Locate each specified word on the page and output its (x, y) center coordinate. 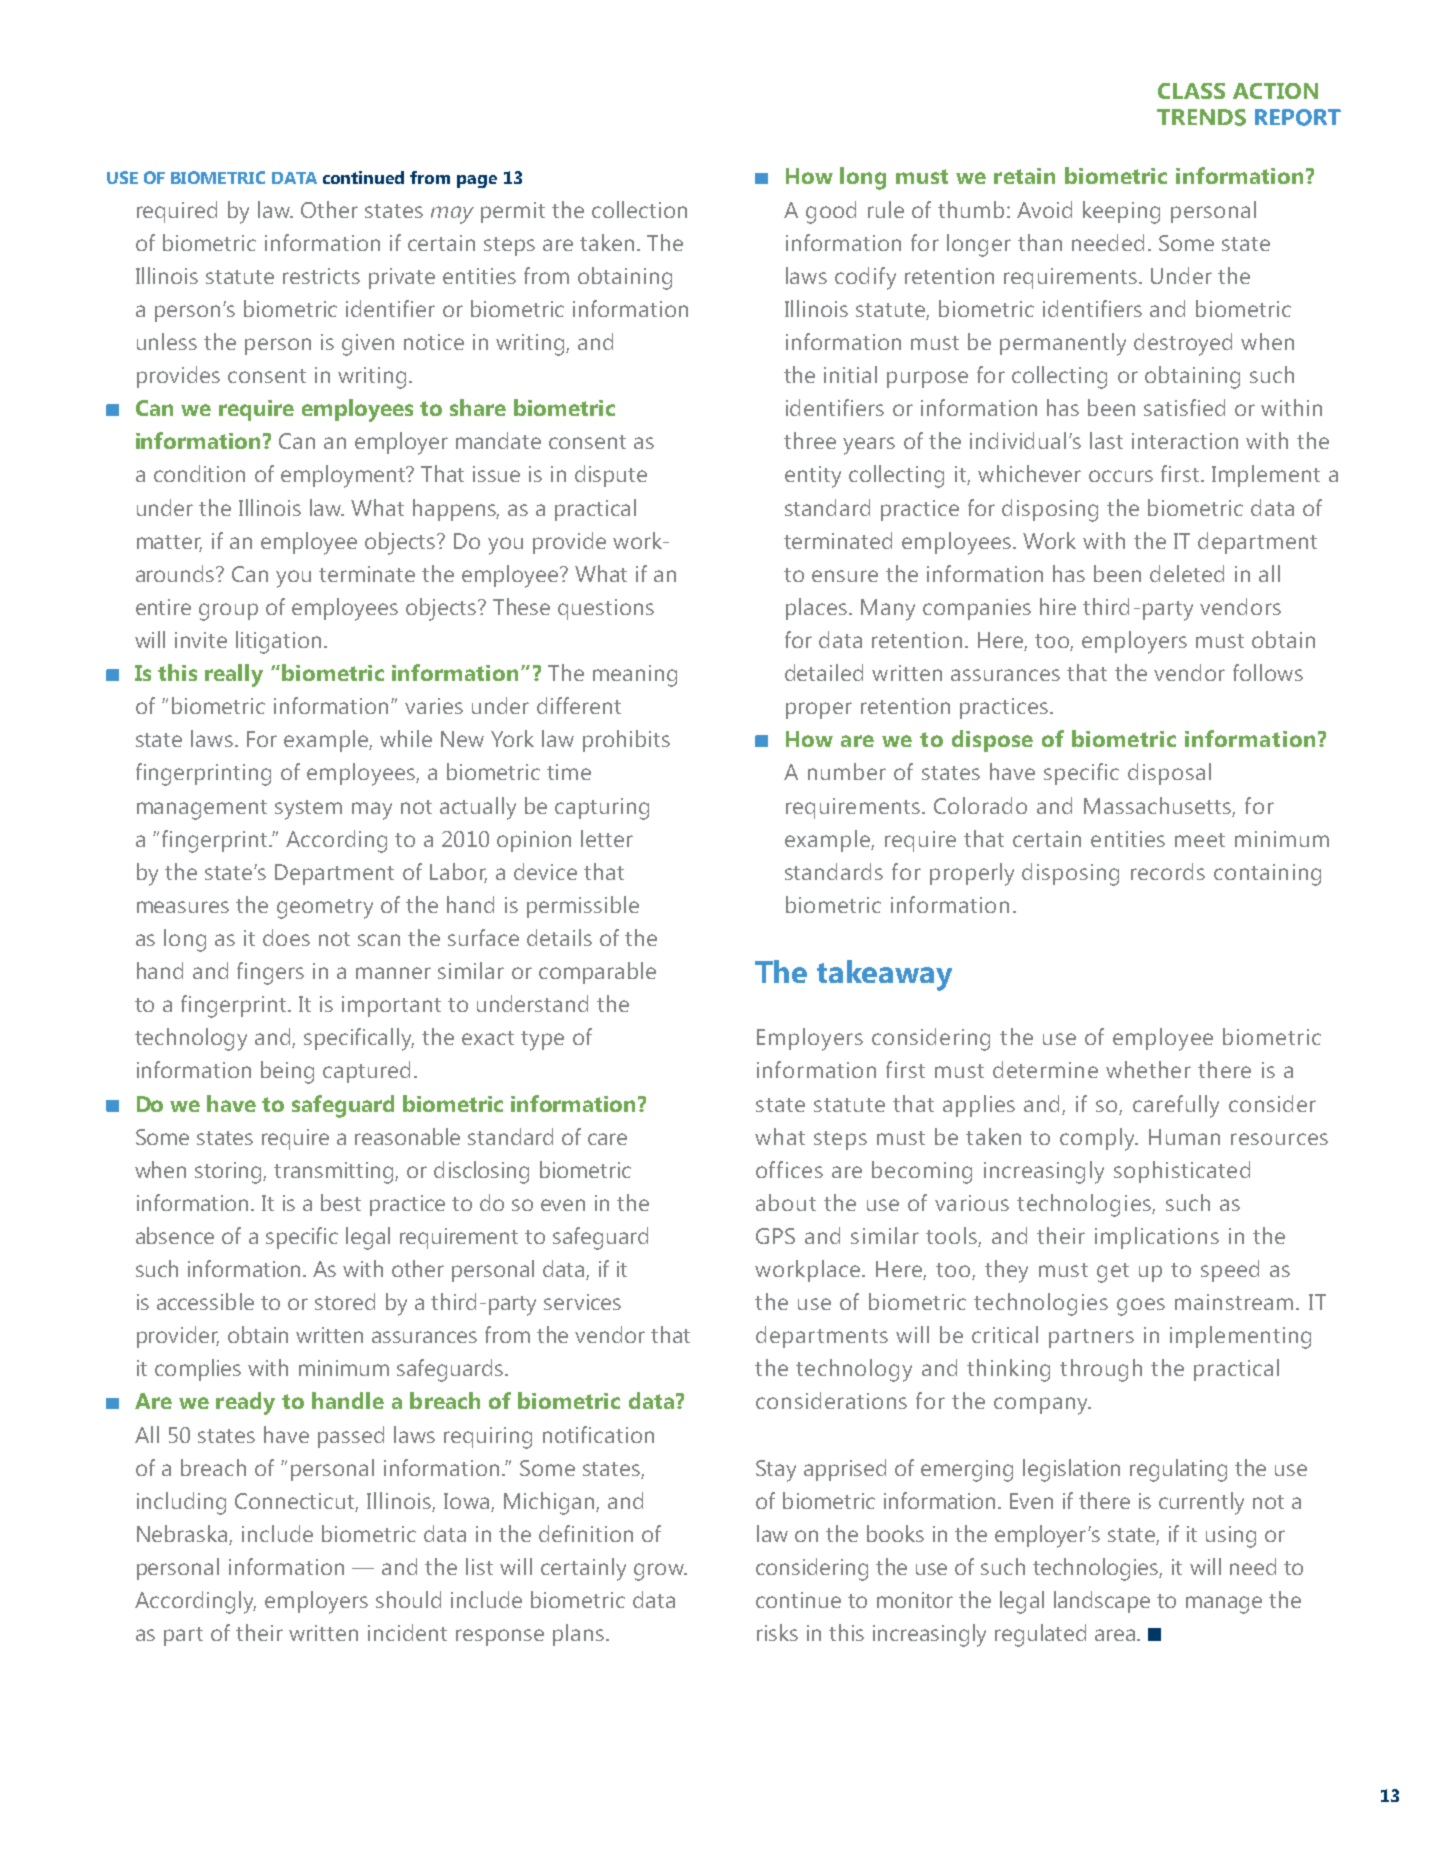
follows (1268, 672)
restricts (321, 276)
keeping (1121, 212)
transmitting (335, 1173)
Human (1184, 1137)
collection (639, 209)
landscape (1102, 1602)
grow (660, 1572)
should (408, 1599)
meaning (635, 676)
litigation (278, 642)
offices (789, 1169)
